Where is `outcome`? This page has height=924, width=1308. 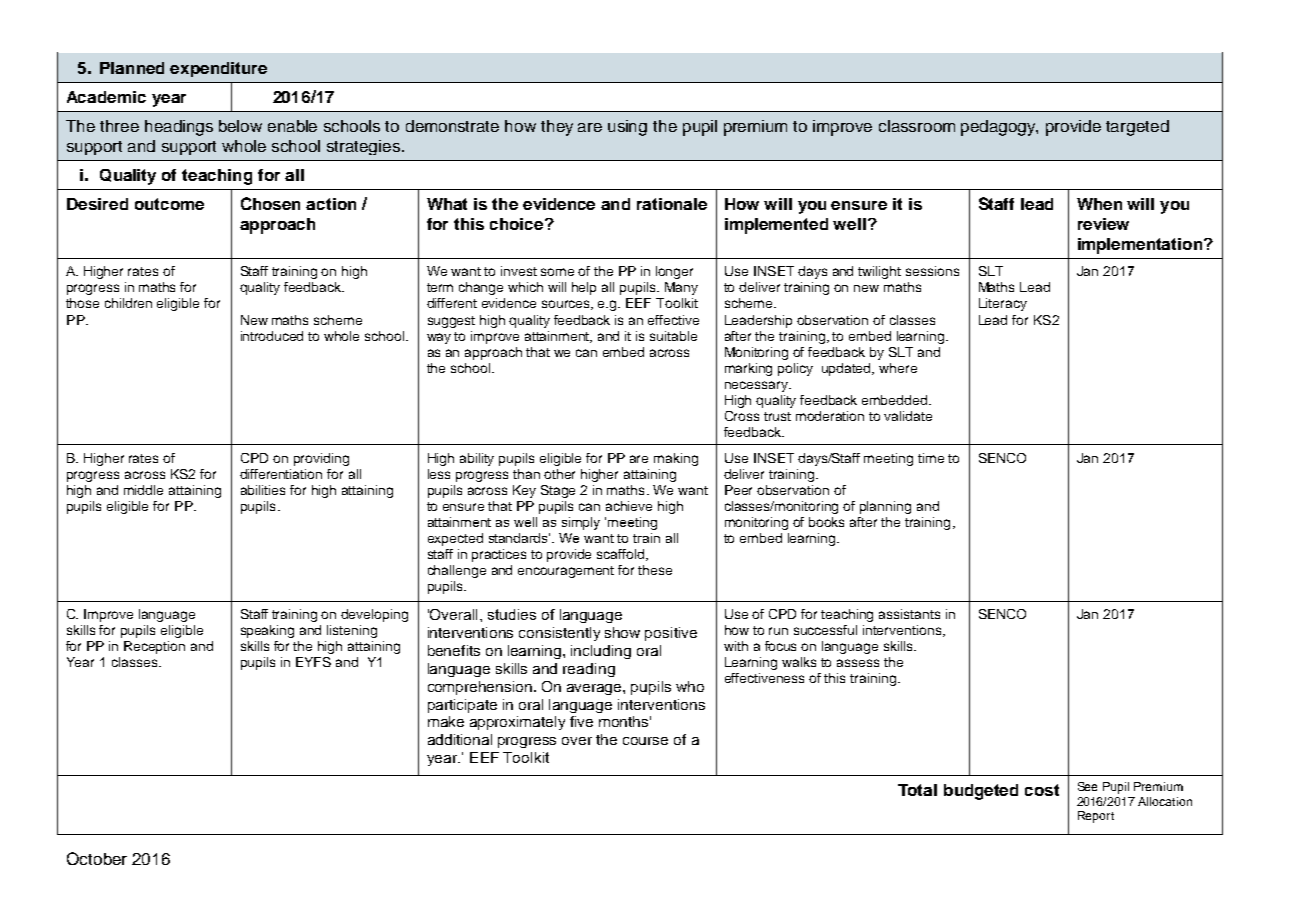 outcome is located at coordinates (169, 204).
